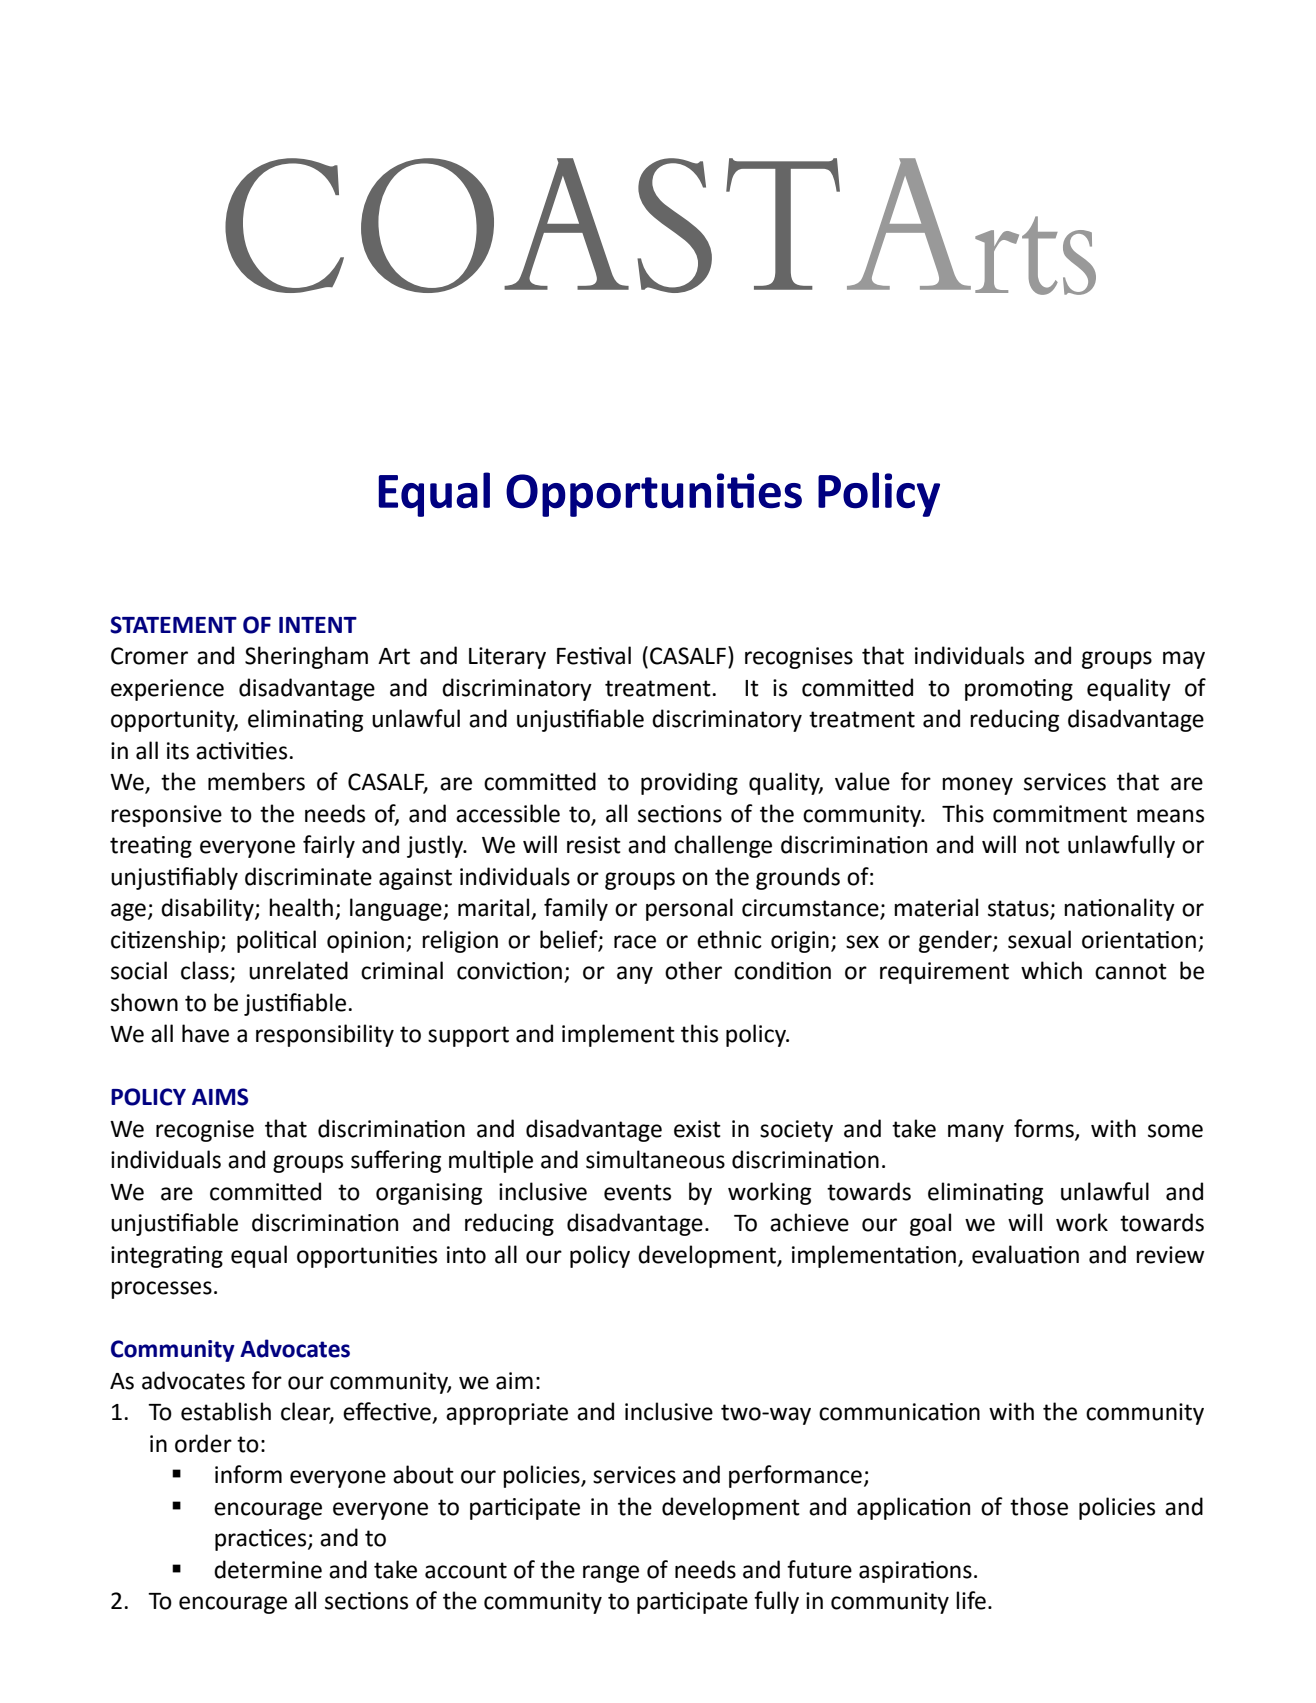 Image resolution: width=1316 pixels, height=1703 pixels. Describe the element at coordinates (1025, 1254) in the screenshot. I see `evaluation` at that location.
